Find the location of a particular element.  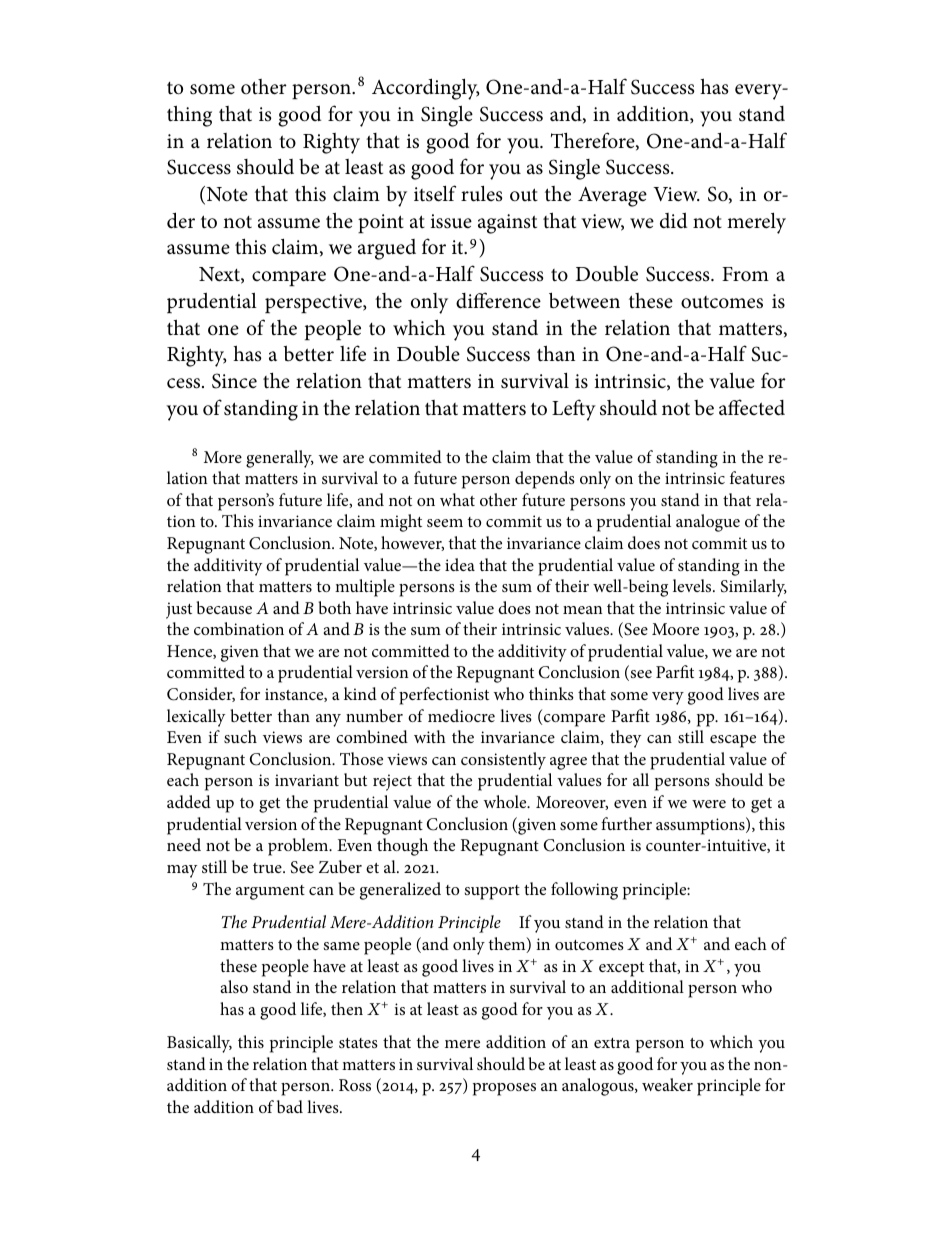

bad is located at coordinates (290, 1106).
